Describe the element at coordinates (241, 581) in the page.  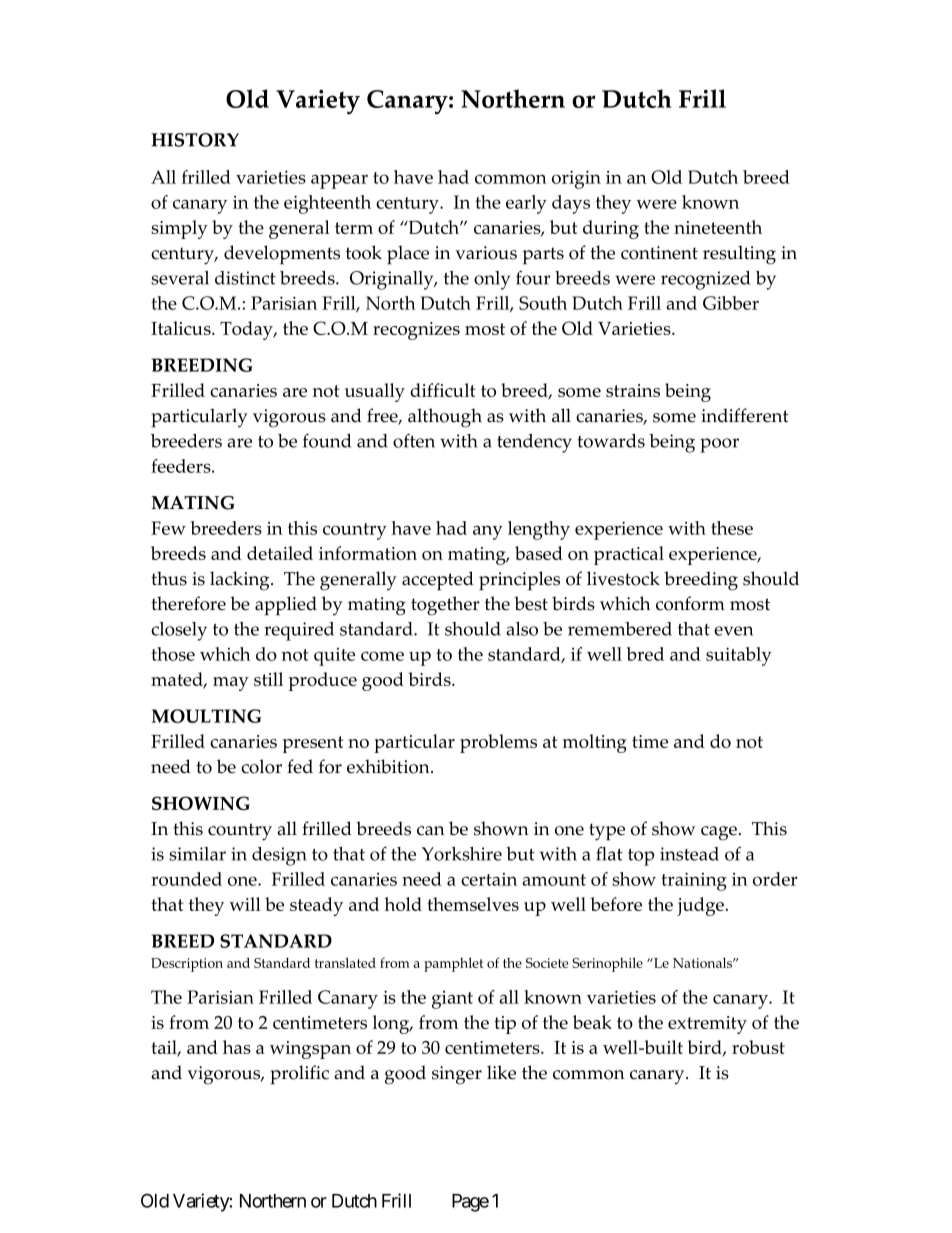
I see `lacking` at that location.
